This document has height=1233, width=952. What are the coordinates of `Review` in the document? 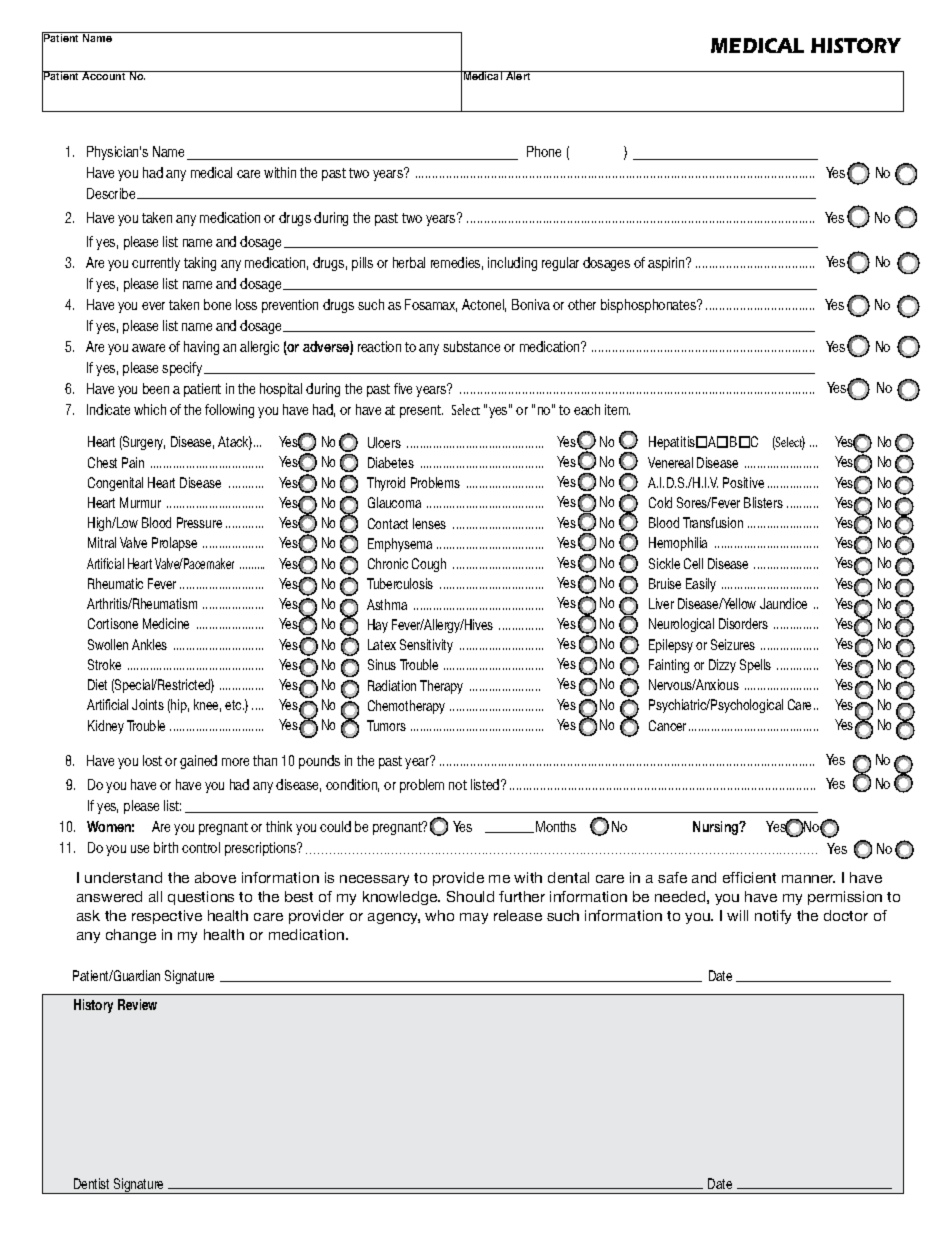 It's located at (137, 1004).
